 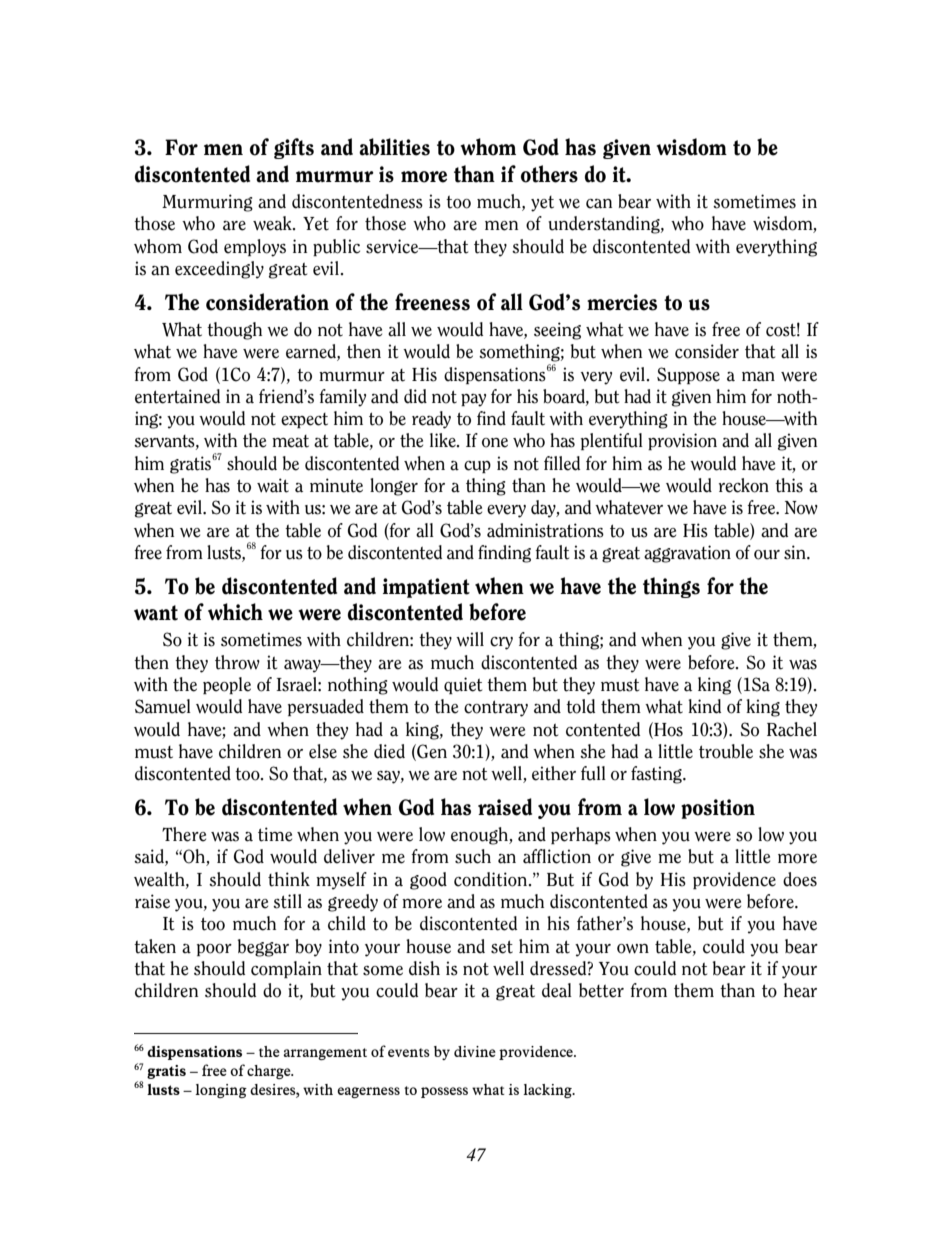 What do you see at coordinates (273, 485) in the screenshot?
I see `wait` at bounding box center [273, 485].
